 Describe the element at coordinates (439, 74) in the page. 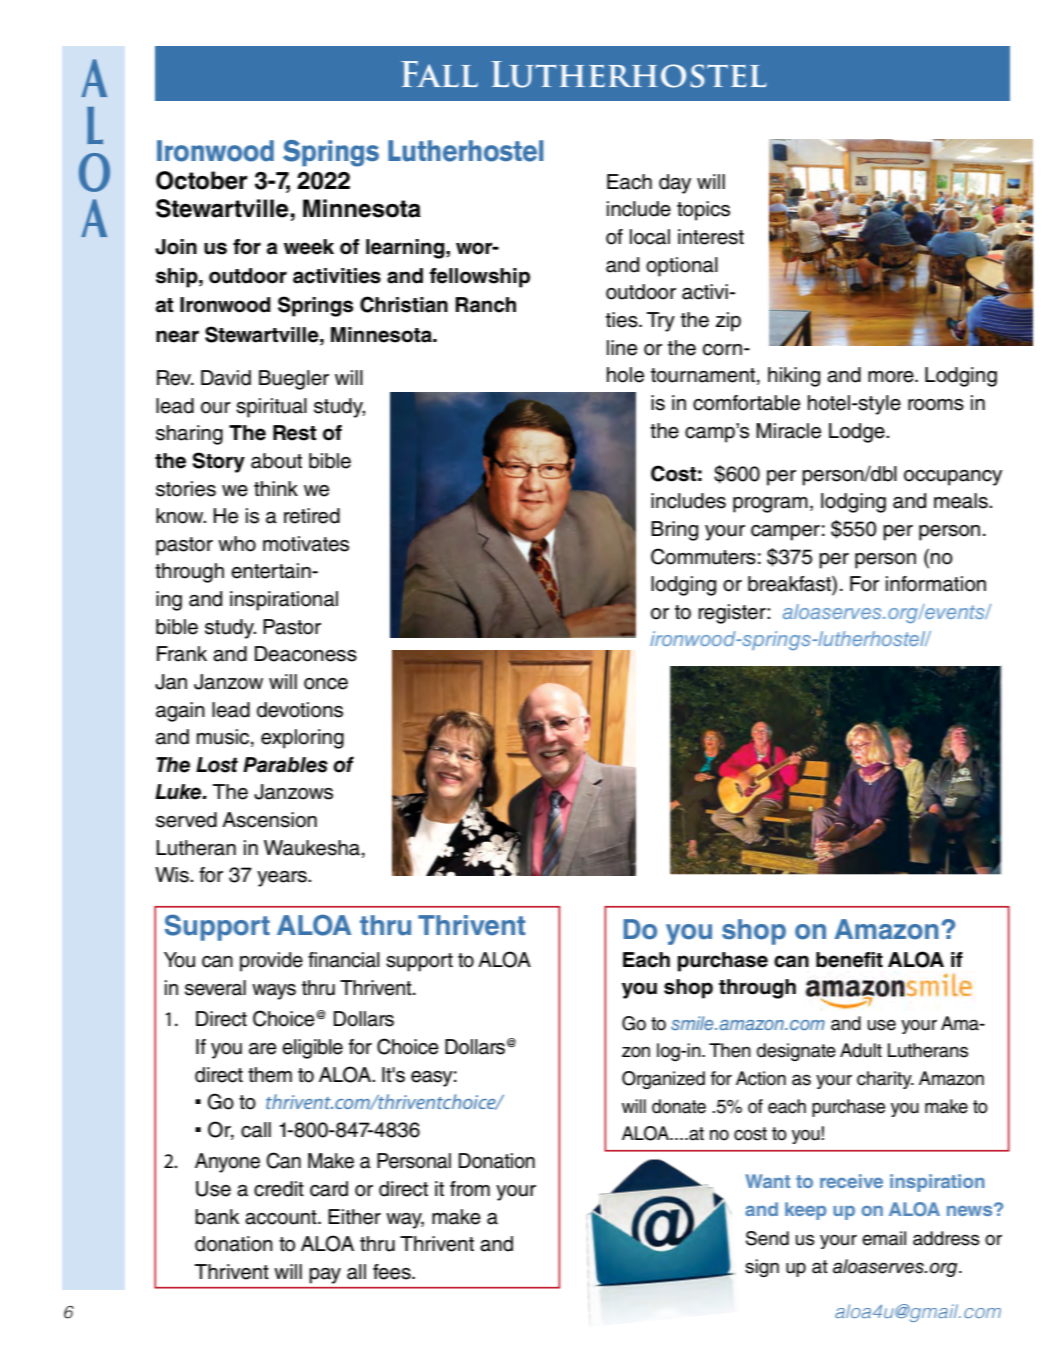

I see `Fall` at that location.
